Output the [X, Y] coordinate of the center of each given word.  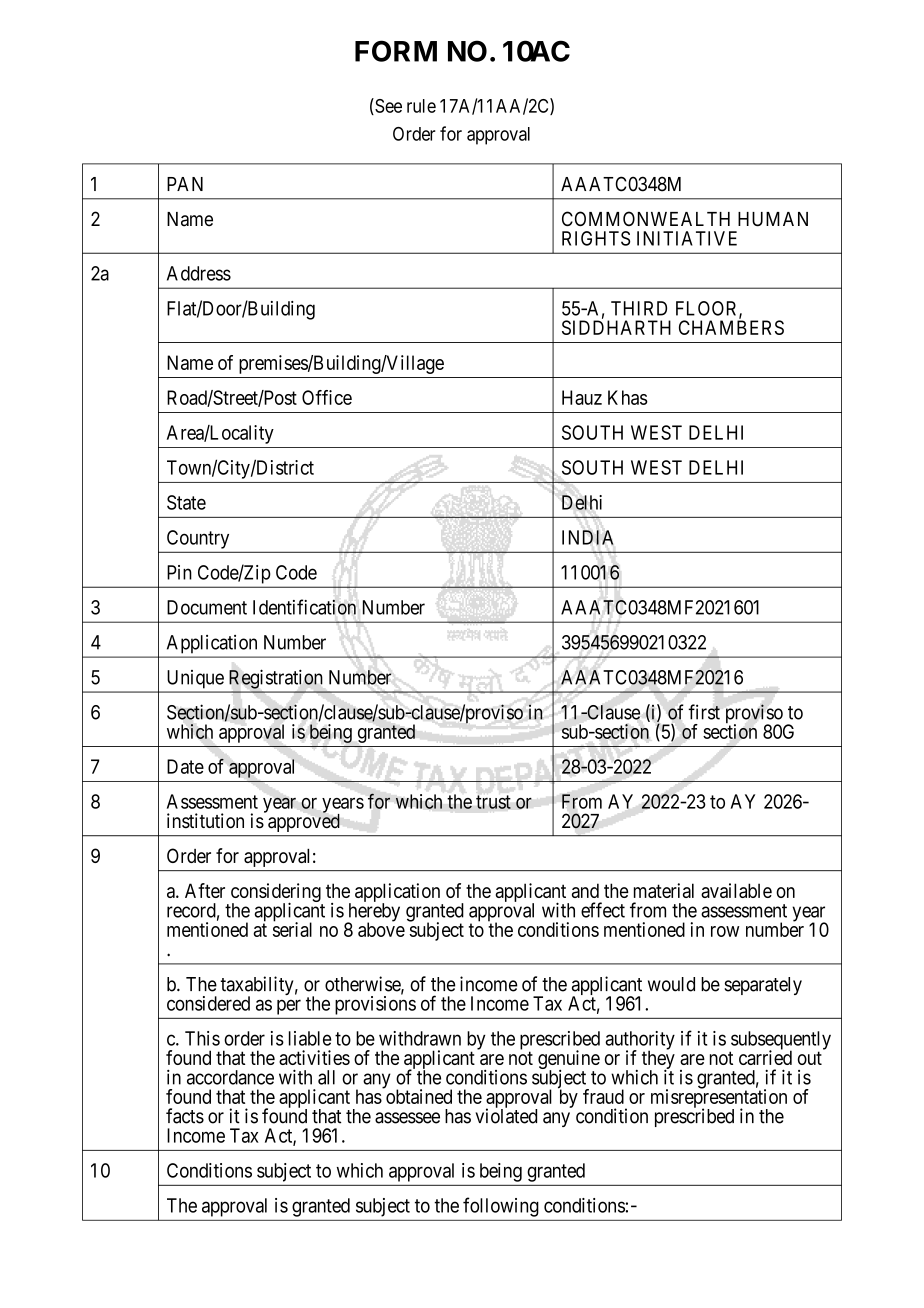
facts [185, 1116]
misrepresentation [719, 1099]
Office [327, 397]
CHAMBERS [731, 327]
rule [421, 106]
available [736, 890]
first [704, 712]
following [500, 1207]
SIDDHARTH [616, 327]
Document [207, 607]
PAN [185, 184]
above [381, 929]
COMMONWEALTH [646, 218]
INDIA [588, 537]
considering [275, 894]
